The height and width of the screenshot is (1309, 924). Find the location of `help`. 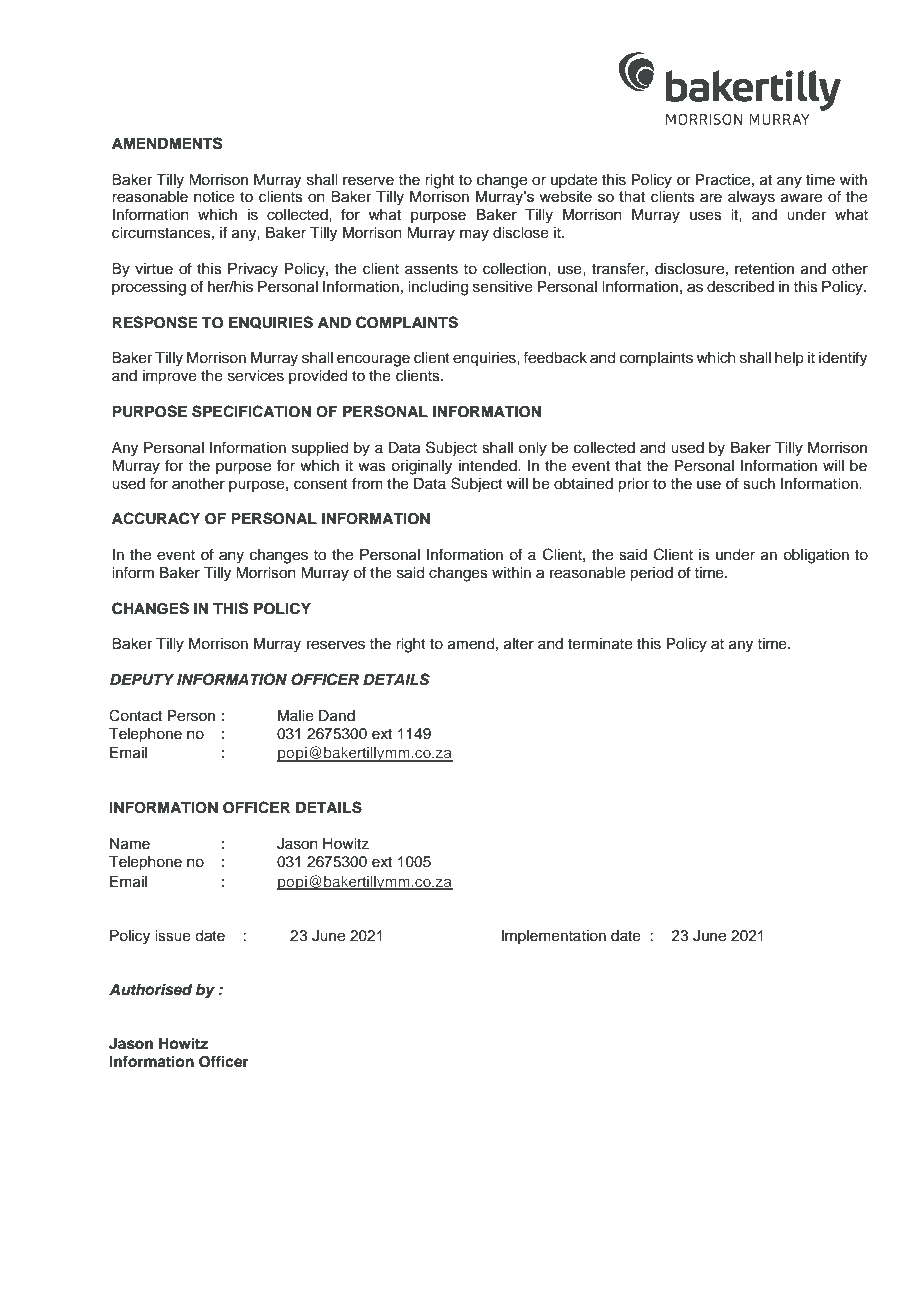

help is located at coordinates (789, 359).
